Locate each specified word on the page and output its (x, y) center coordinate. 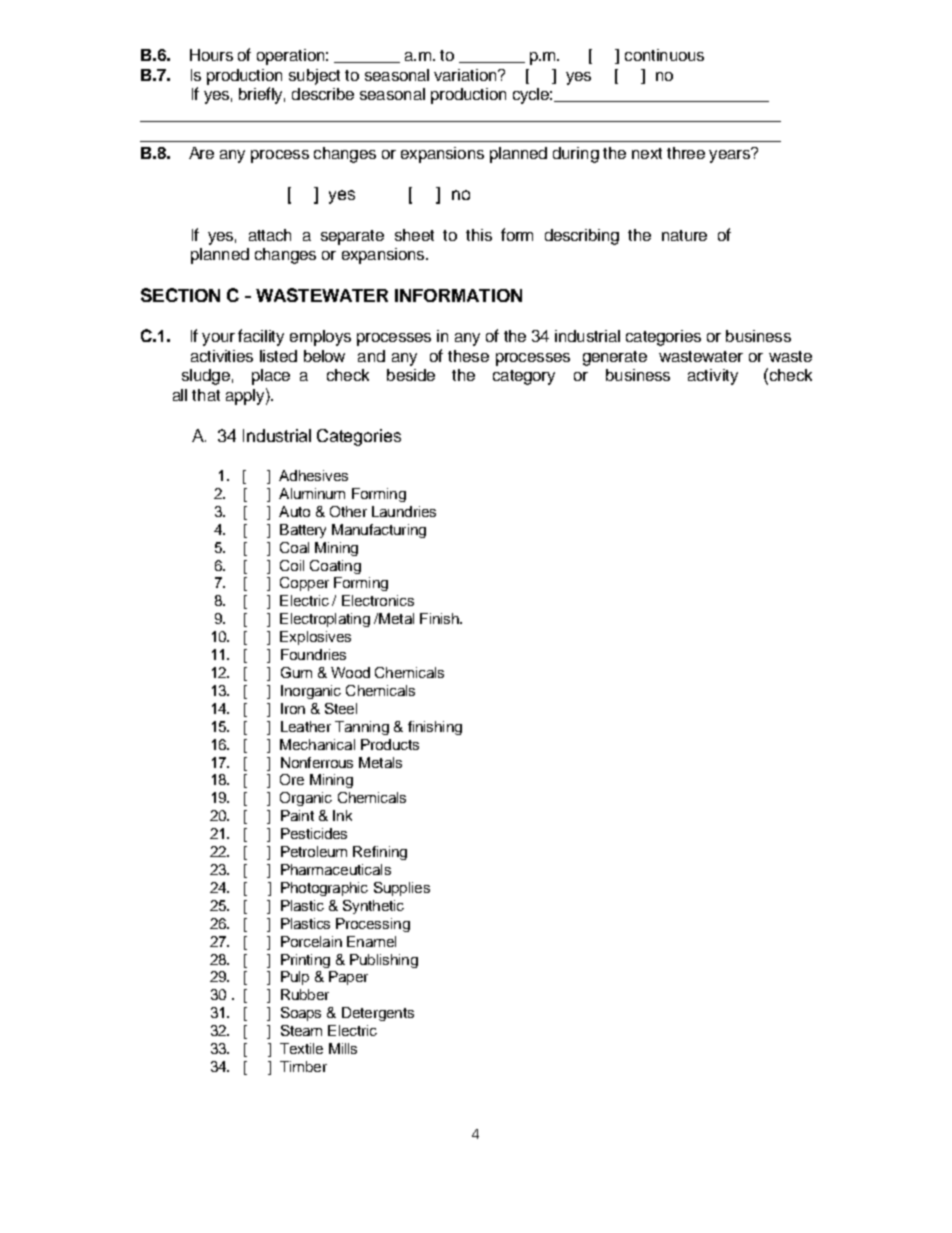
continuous (664, 55)
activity (713, 377)
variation (466, 75)
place (271, 377)
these (468, 356)
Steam (301, 1030)
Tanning (362, 728)
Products (390, 744)
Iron (293, 708)
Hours (211, 55)
